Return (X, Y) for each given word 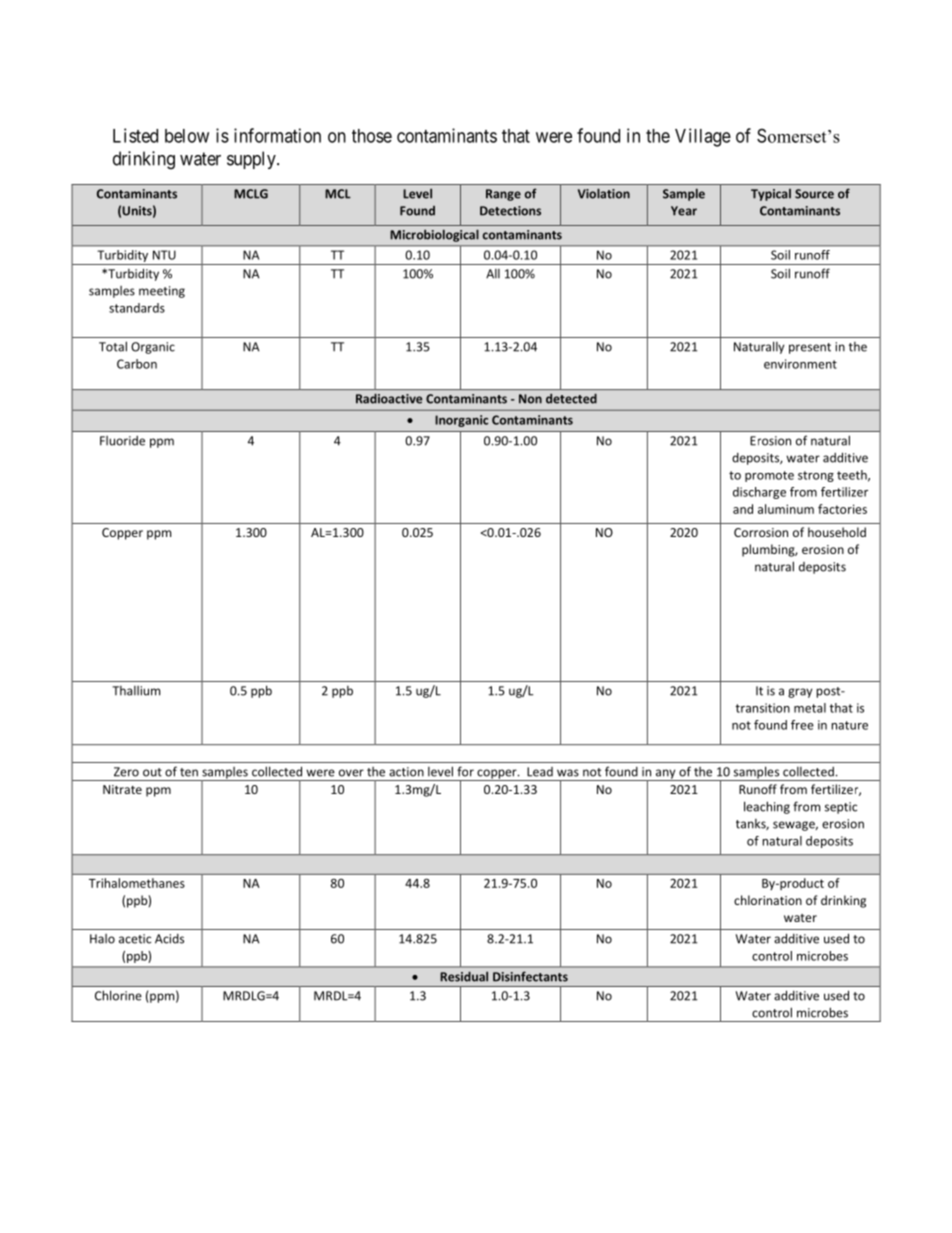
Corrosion (761, 532)
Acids (169, 939)
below (187, 136)
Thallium (136, 691)
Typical (771, 195)
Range (503, 195)
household (837, 532)
